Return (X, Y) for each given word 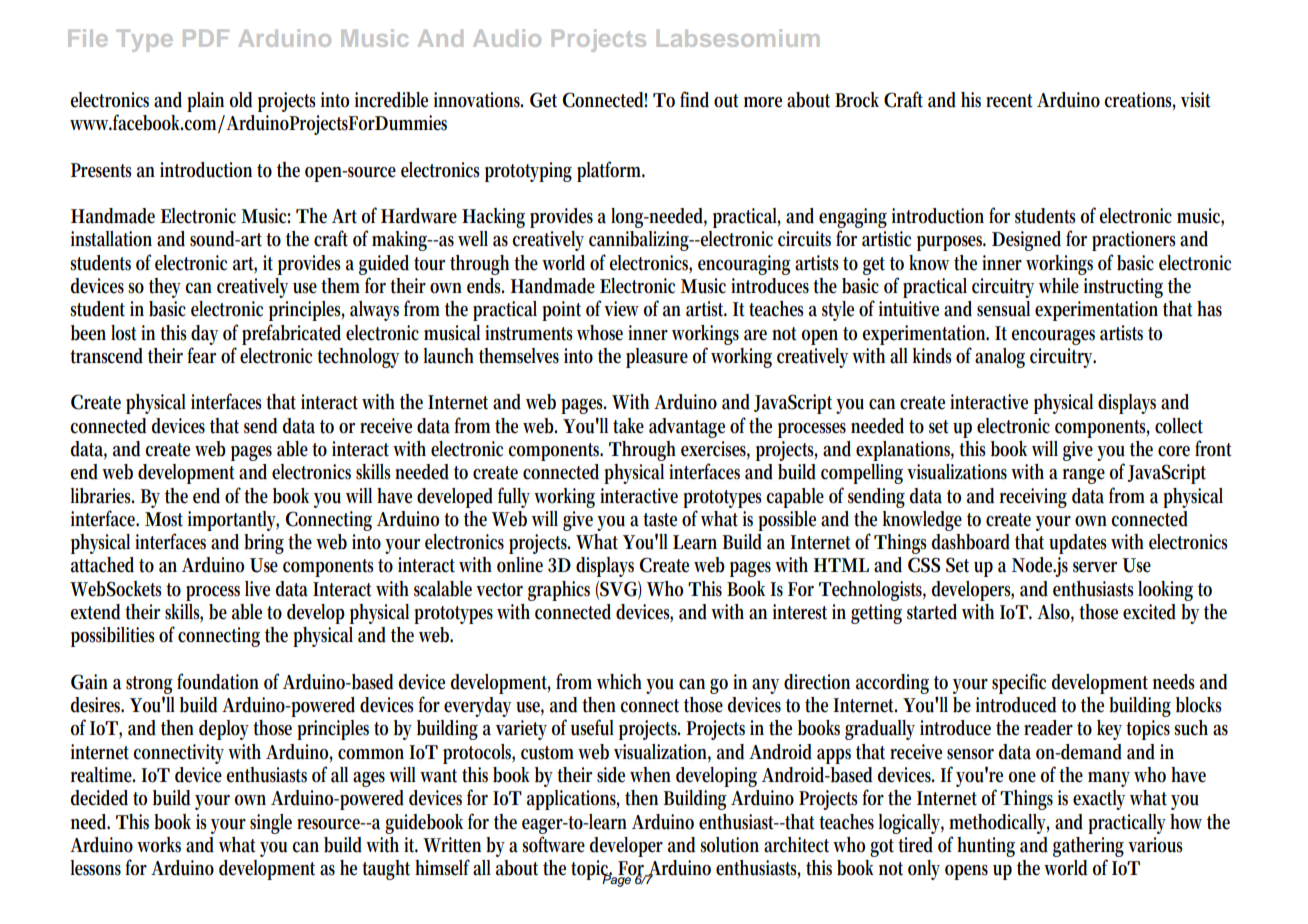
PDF (206, 38)
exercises (715, 450)
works (159, 845)
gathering (1088, 847)
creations (1140, 100)
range (1084, 476)
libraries (102, 496)
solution (729, 845)
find (694, 99)
